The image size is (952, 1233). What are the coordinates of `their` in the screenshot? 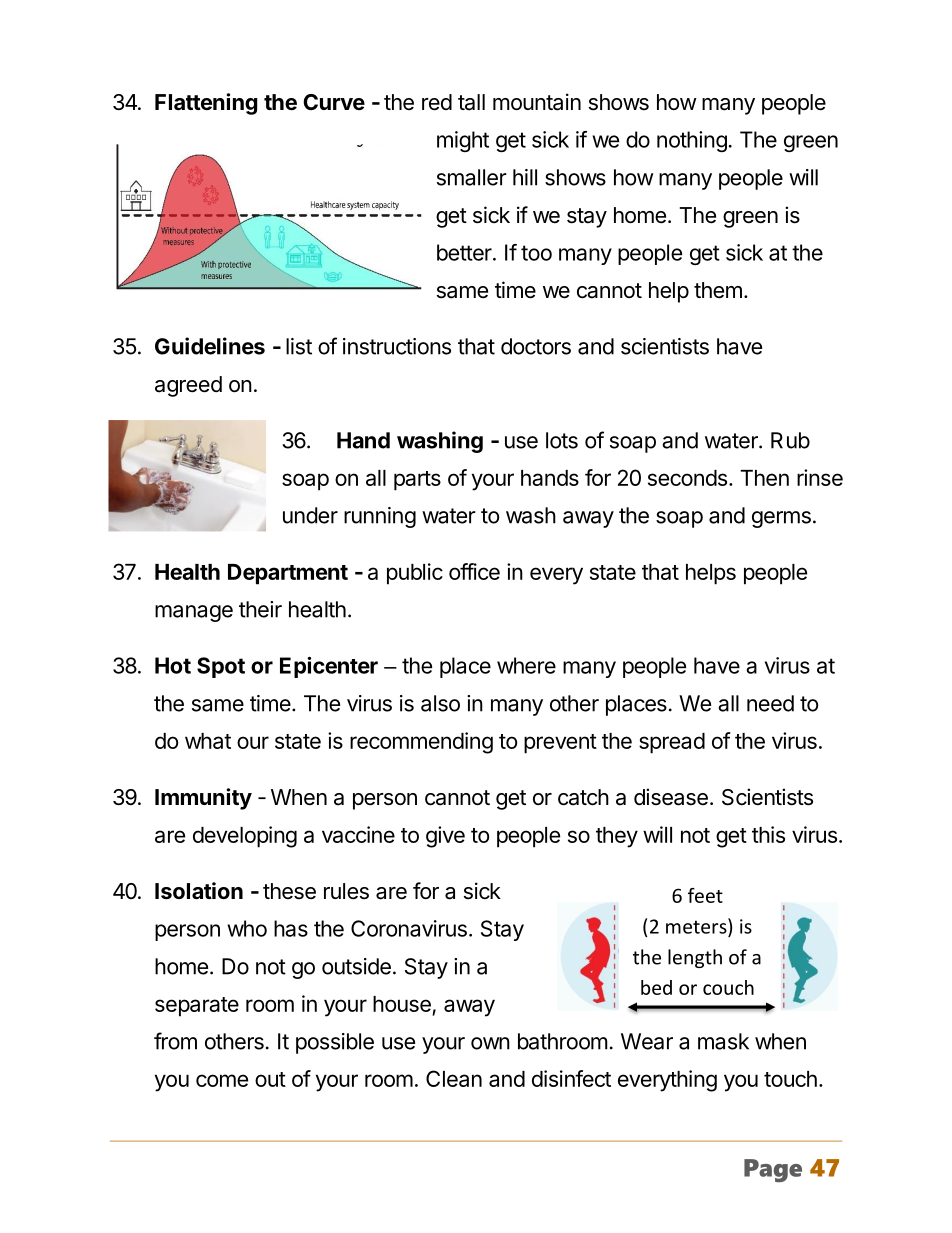 It's located at (260, 609).
